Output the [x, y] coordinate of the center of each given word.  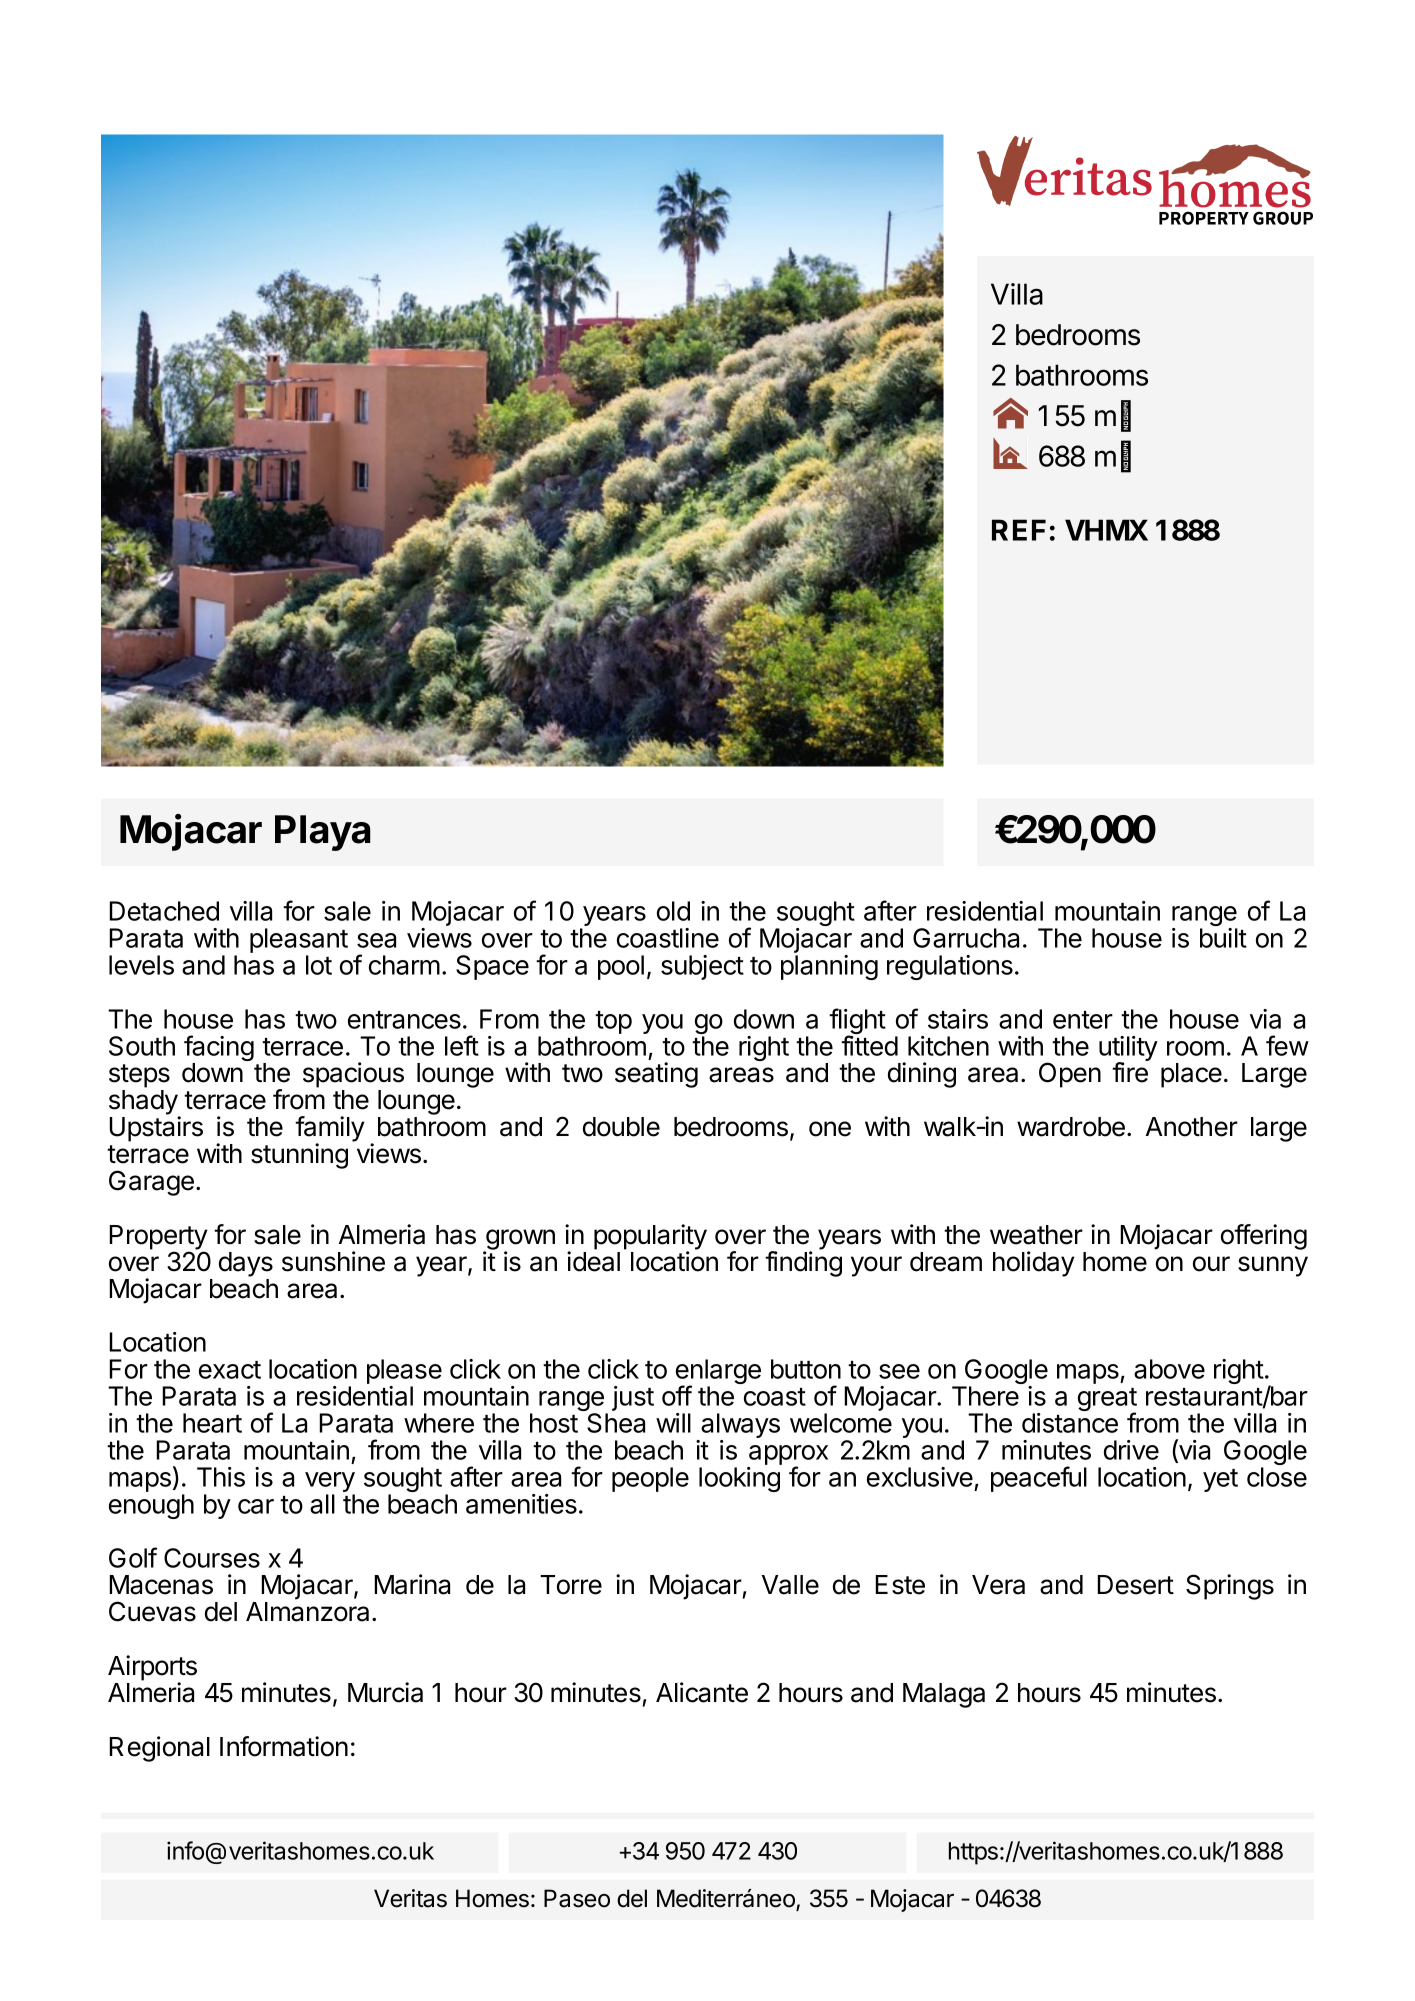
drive [1131, 1450]
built [1223, 938]
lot [319, 965]
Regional [159, 1749]
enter [1083, 1020]
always [739, 1427]
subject [702, 967]
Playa [323, 833]
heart [212, 1423]
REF [1019, 530]
